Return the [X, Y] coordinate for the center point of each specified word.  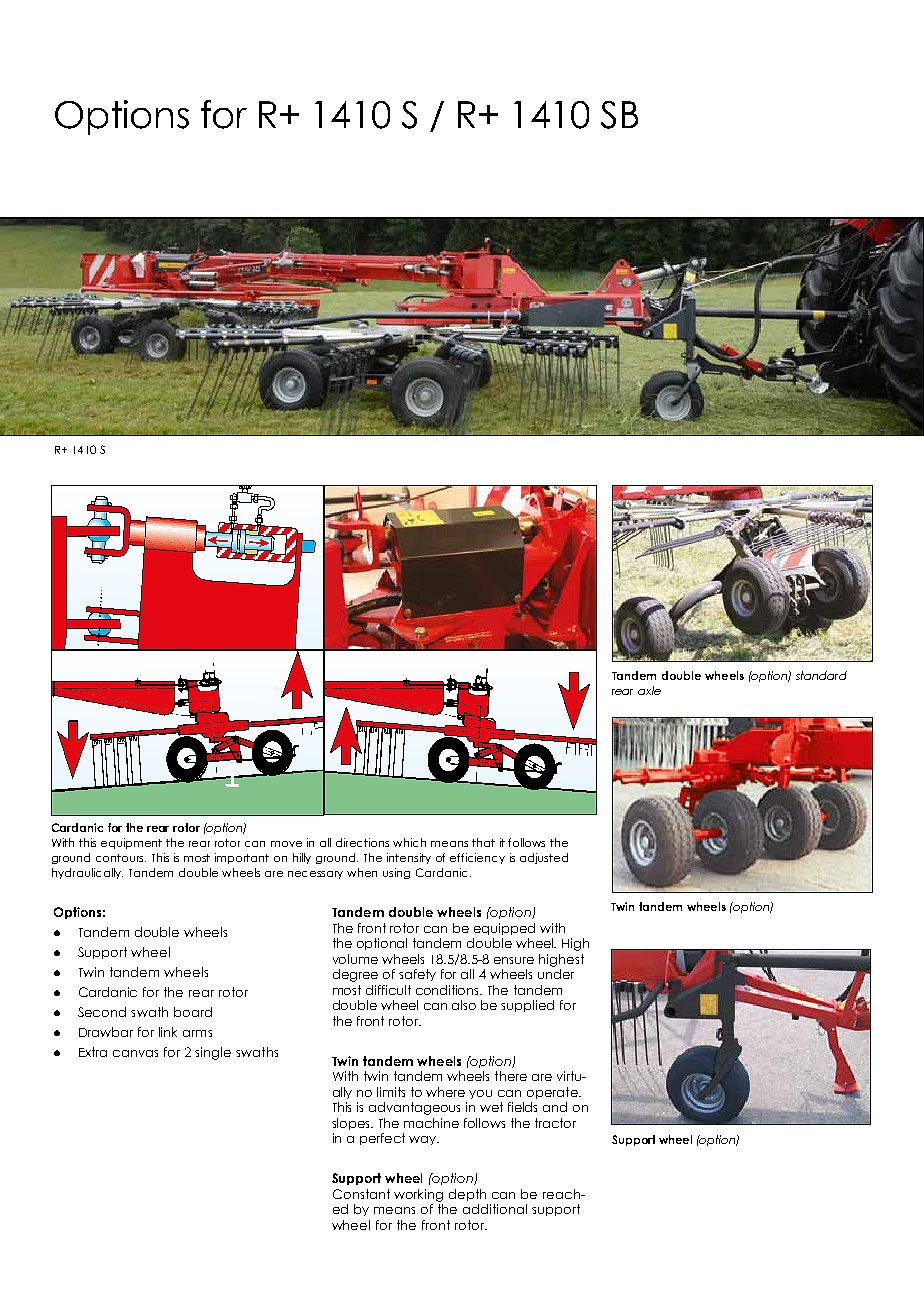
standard [821, 675]
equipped [504, 929]
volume [355, 959]
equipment [131, 843]
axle [649, 690]
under [556, 974]
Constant [361, 1194]
